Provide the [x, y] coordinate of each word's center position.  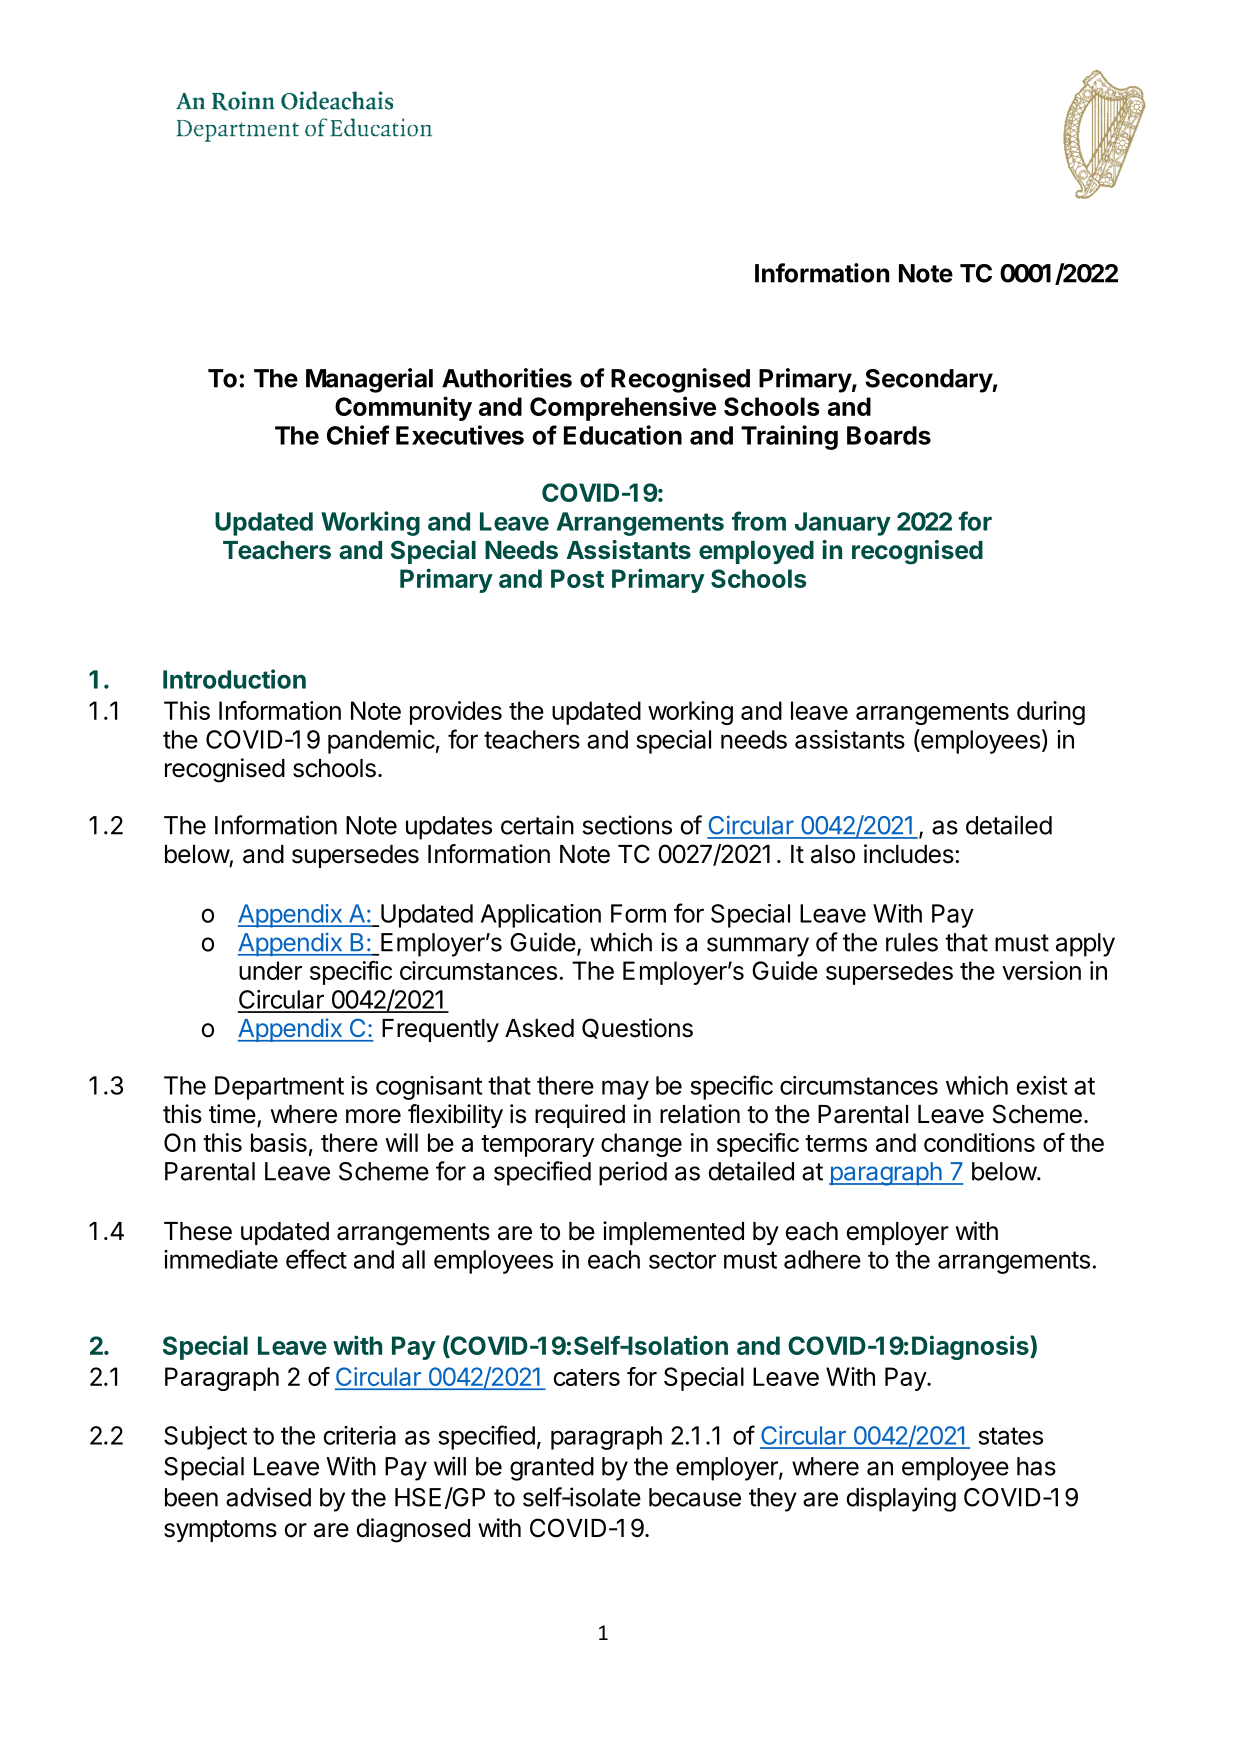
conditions [979, 1142]
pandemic [381, 742]
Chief [358, 435]
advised [268, 1497]
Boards [889, 435]
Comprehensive [623, 408]
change [641, 1145]
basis [279, 1142]
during [1051, 713]
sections [627, 825]
